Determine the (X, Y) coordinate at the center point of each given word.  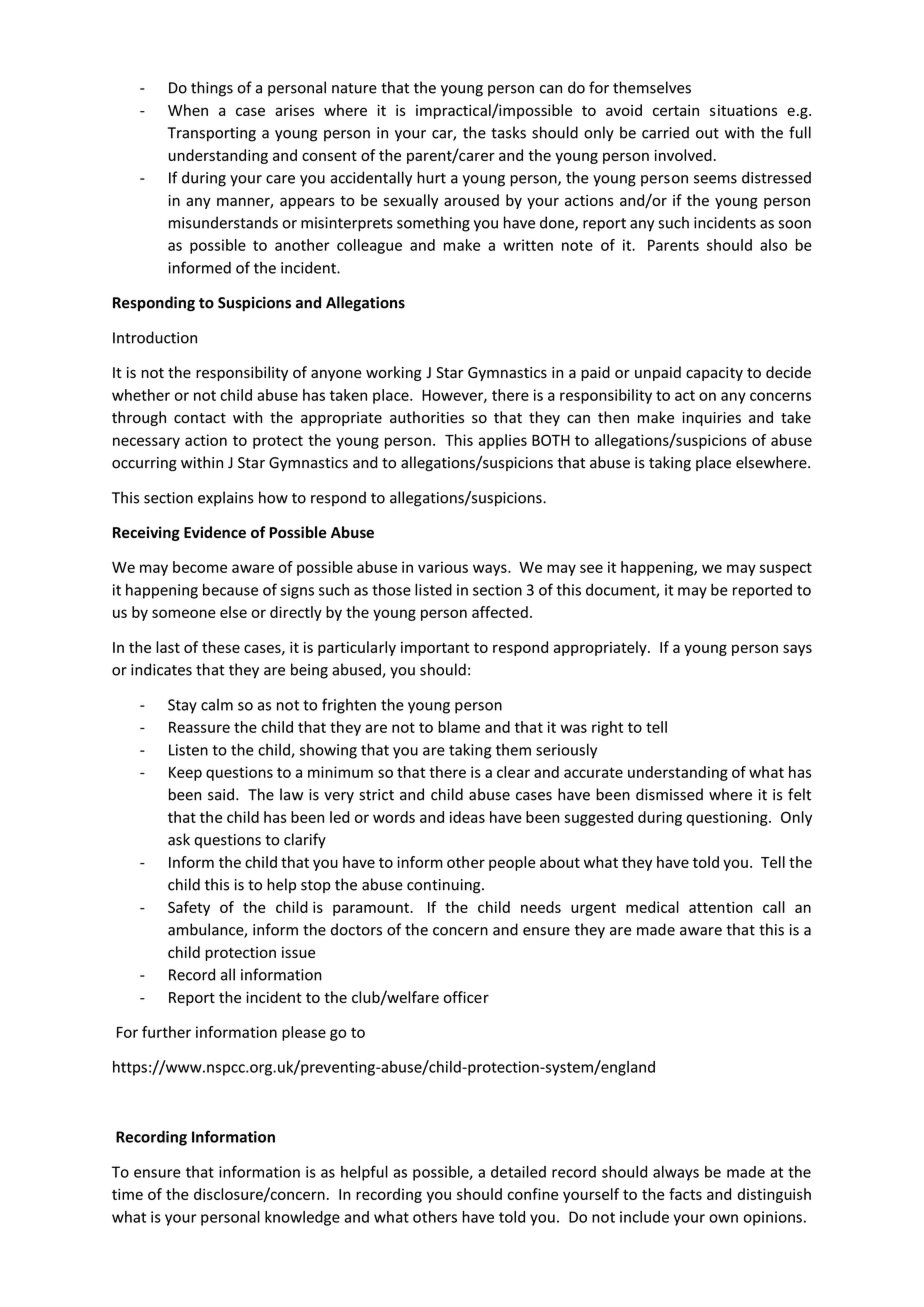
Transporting (212, 134)
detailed (518, 1172)
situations (743, 110)
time (127, 1194)
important (435, 649)
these (221, 647)
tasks (508, 132)
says (797, 650)
